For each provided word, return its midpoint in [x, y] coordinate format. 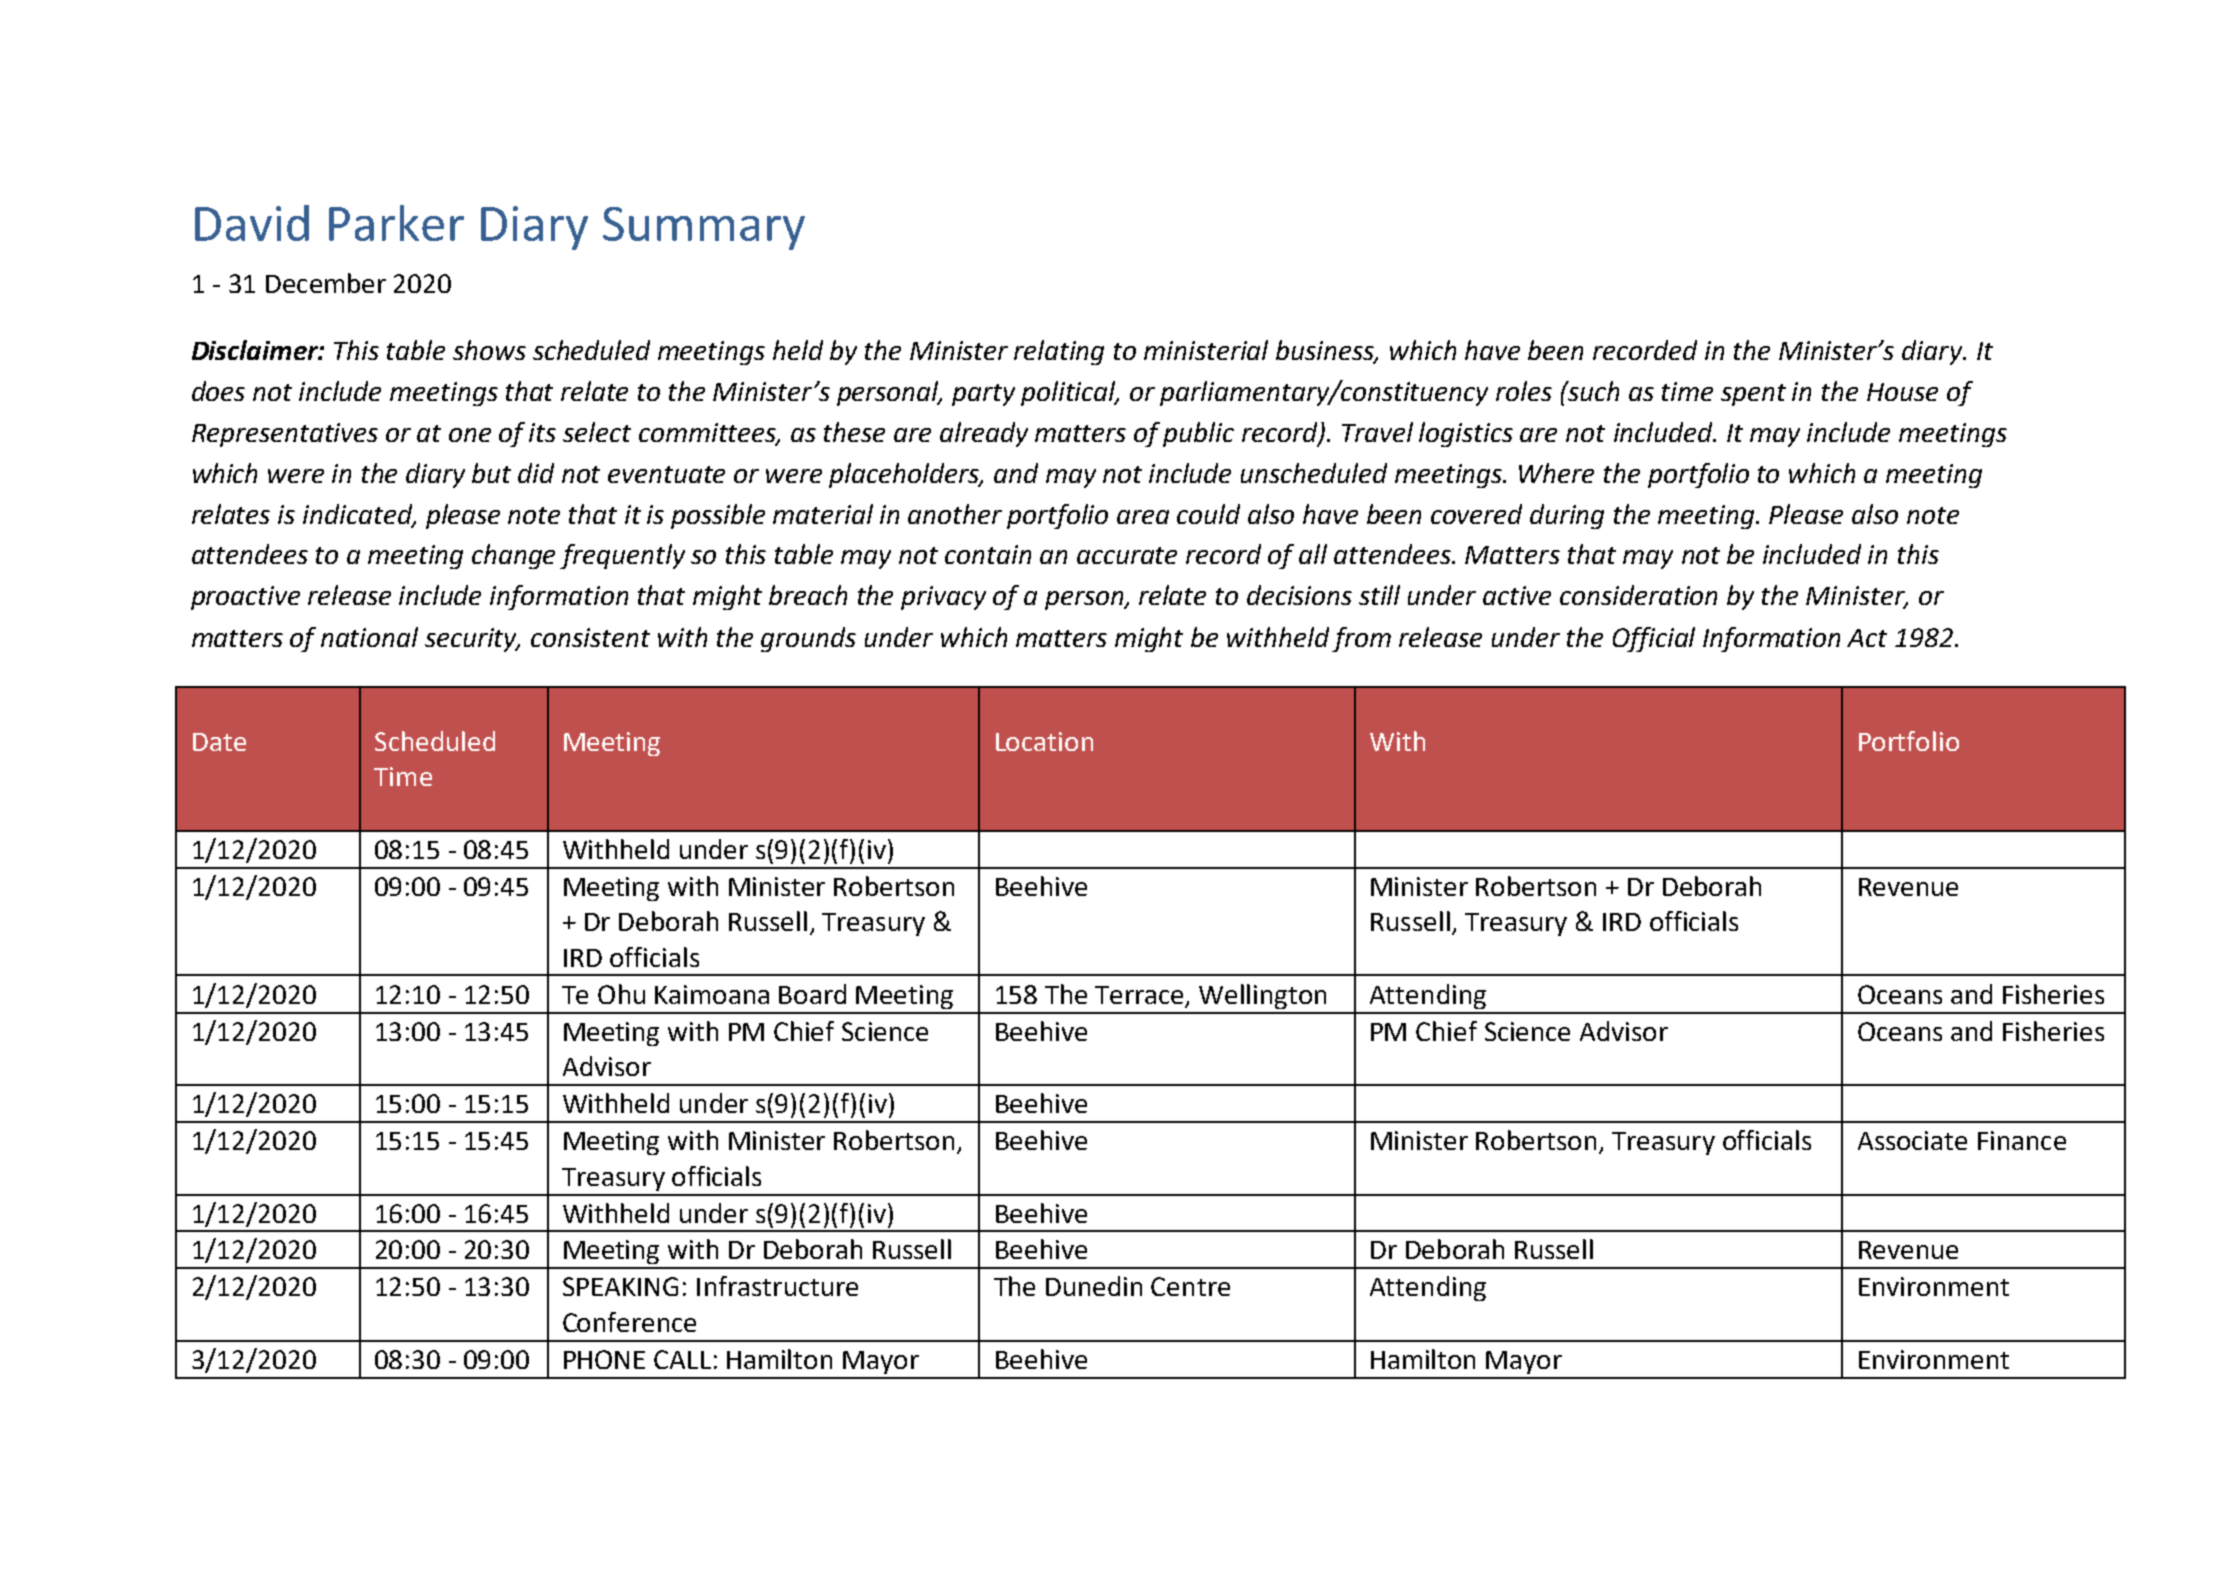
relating [1059, 352]
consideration [1638, 595]
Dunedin [1094, 1286]
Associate [1912, 1140]
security [472, 640]
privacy [943, 598]
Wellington [1262, 996]
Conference [629, 1322]
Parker [396, 223]
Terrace [1139, 995]
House [1902, 392]
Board [812, 994]
